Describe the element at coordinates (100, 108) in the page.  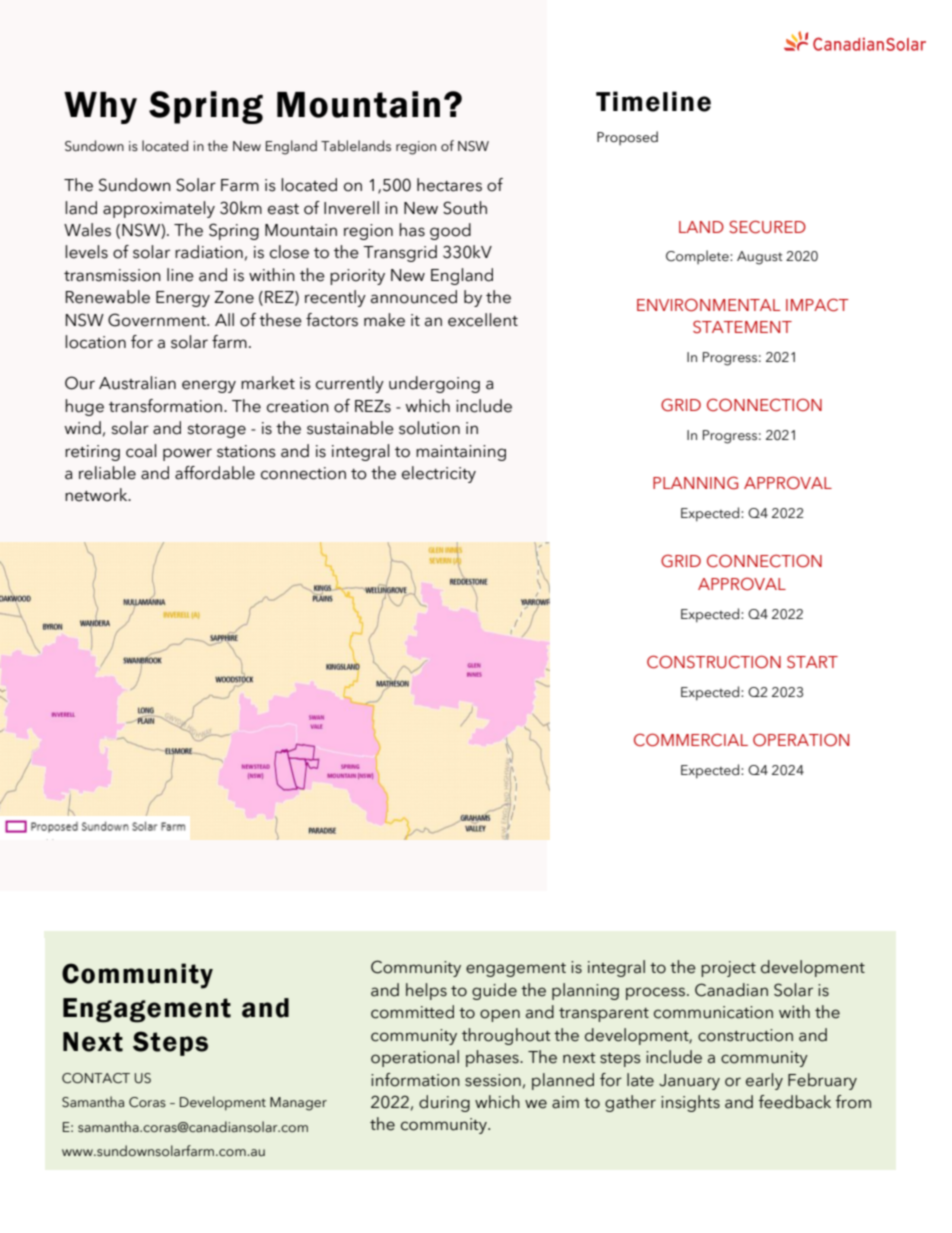
I see `Why` at that location.
